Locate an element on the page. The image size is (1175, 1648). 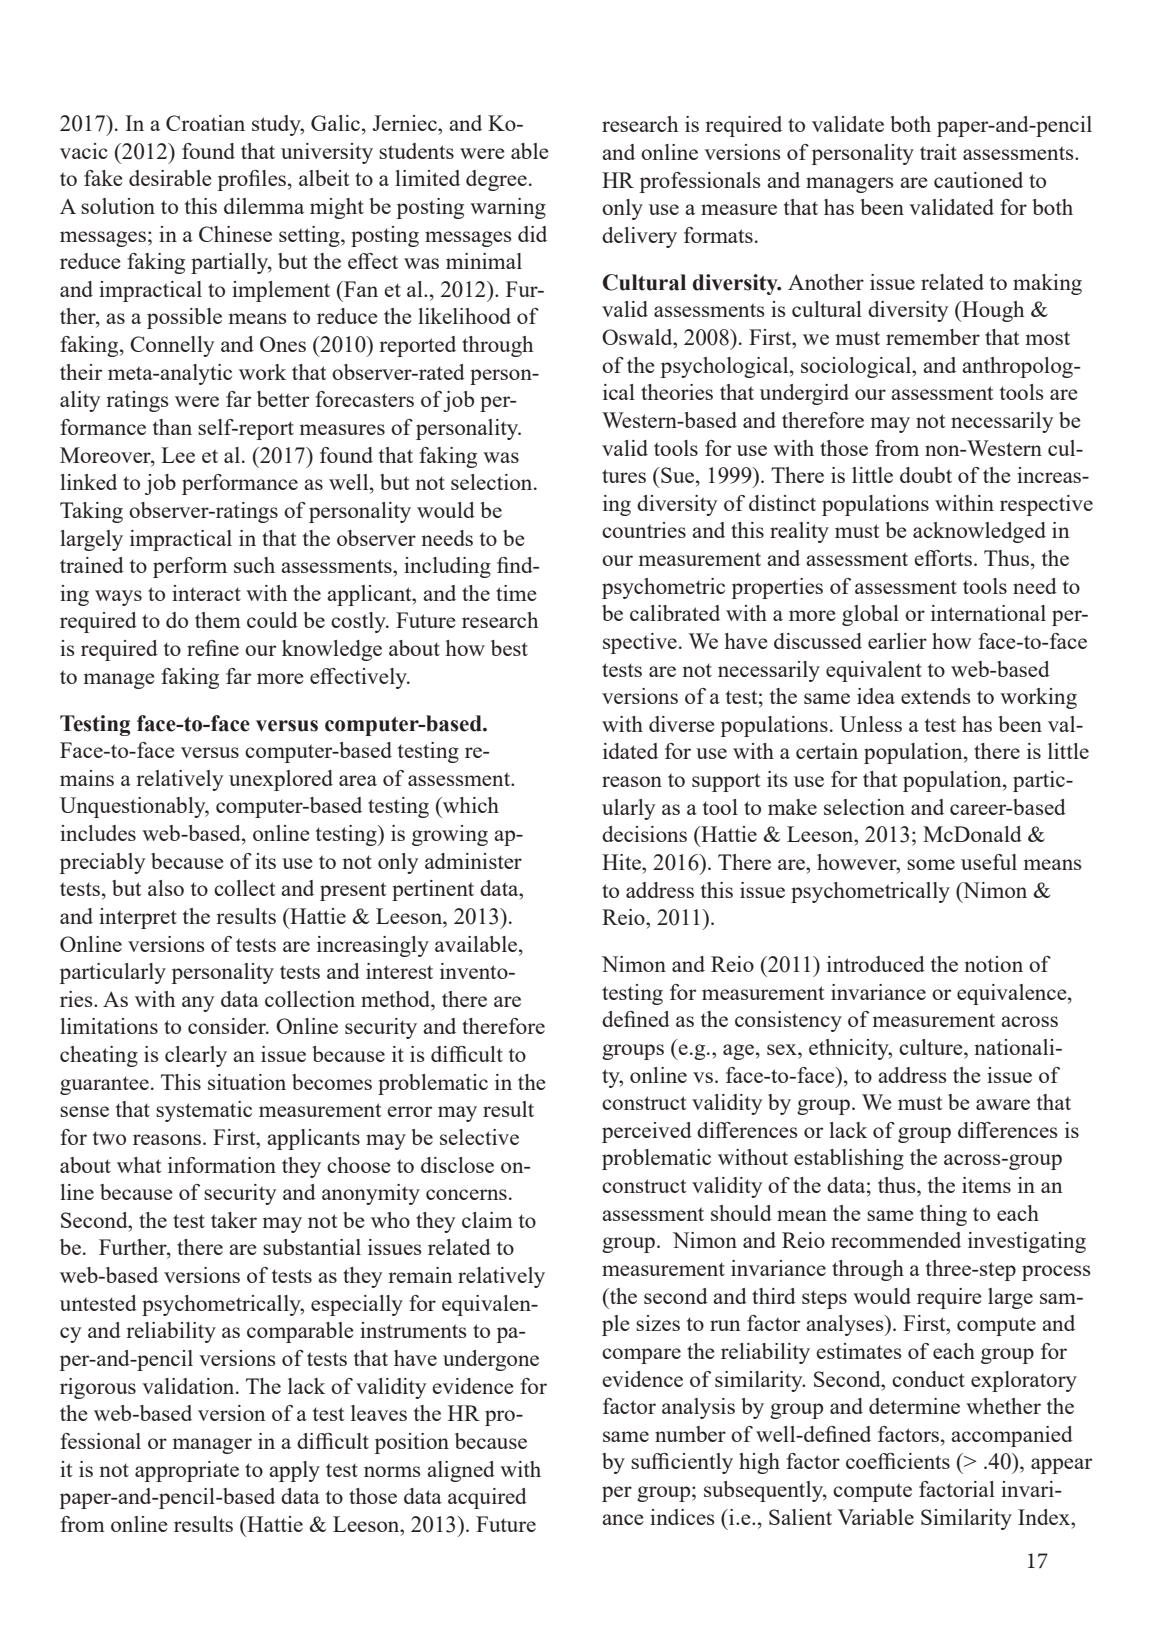
clearly is located at coordinates (196, 1056).
